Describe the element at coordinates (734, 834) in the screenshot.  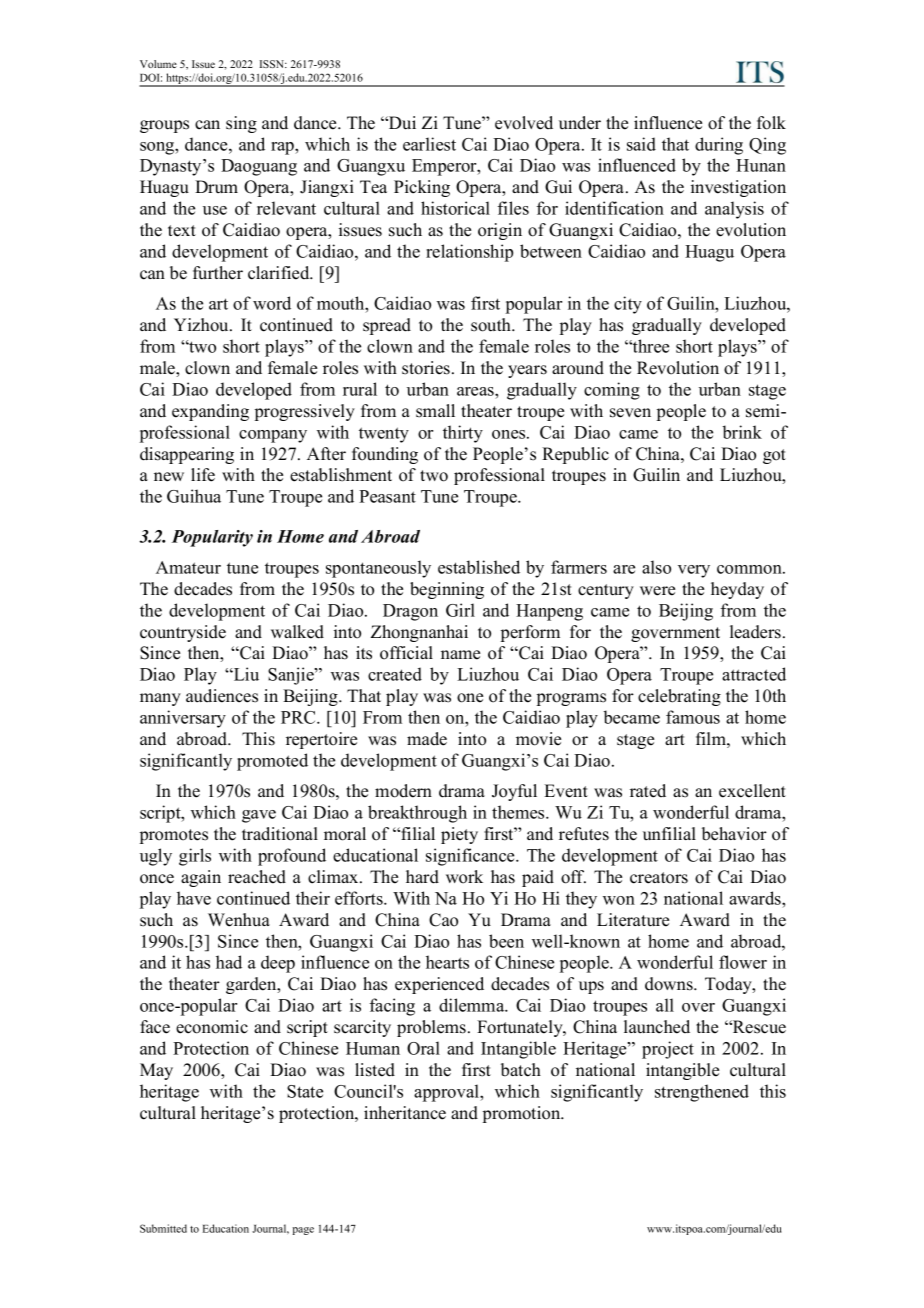
I see `behavior` at that location.
